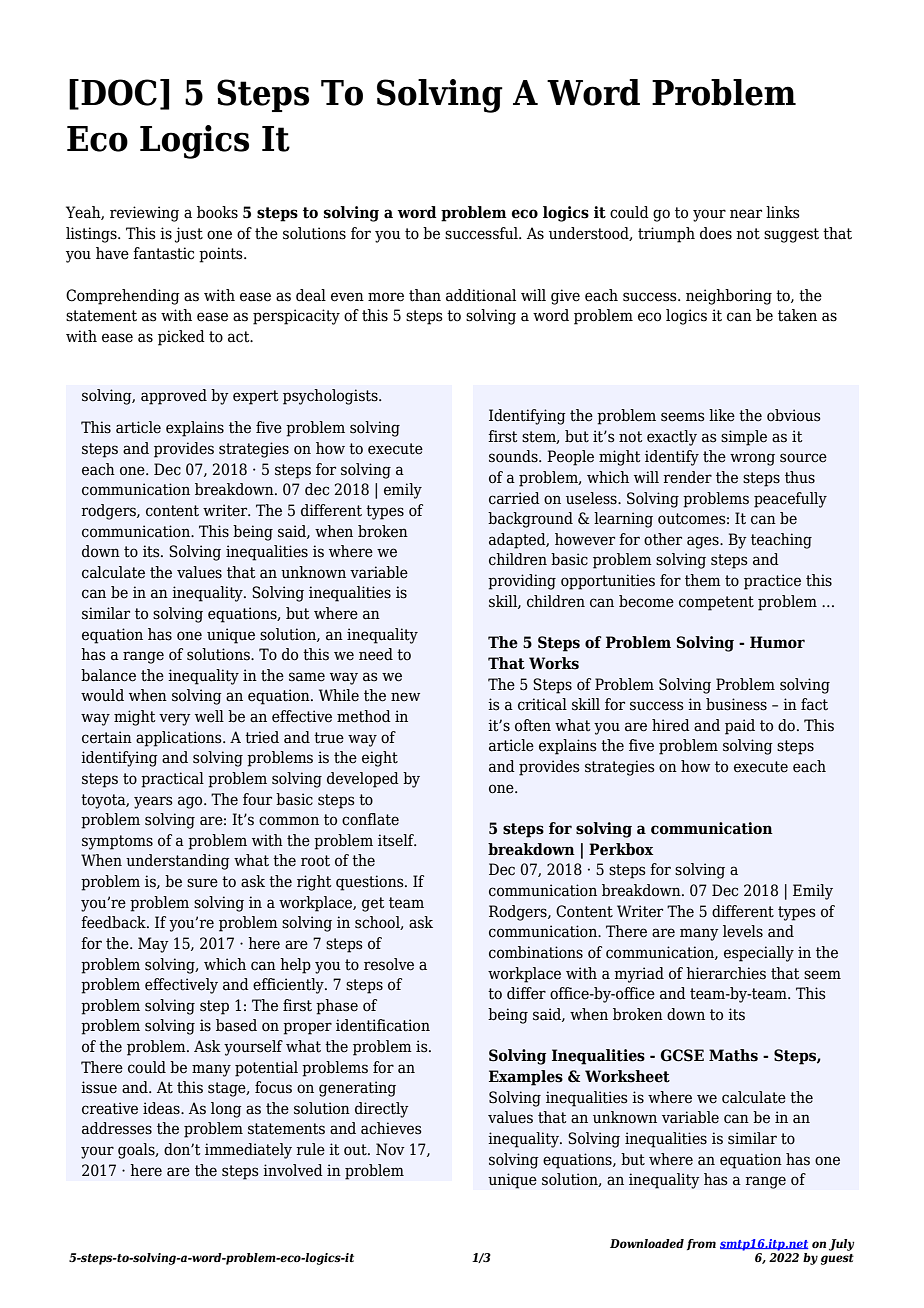  Describe the element at coordinates (175, 719) in the screenshot. I see `very` at that location.
